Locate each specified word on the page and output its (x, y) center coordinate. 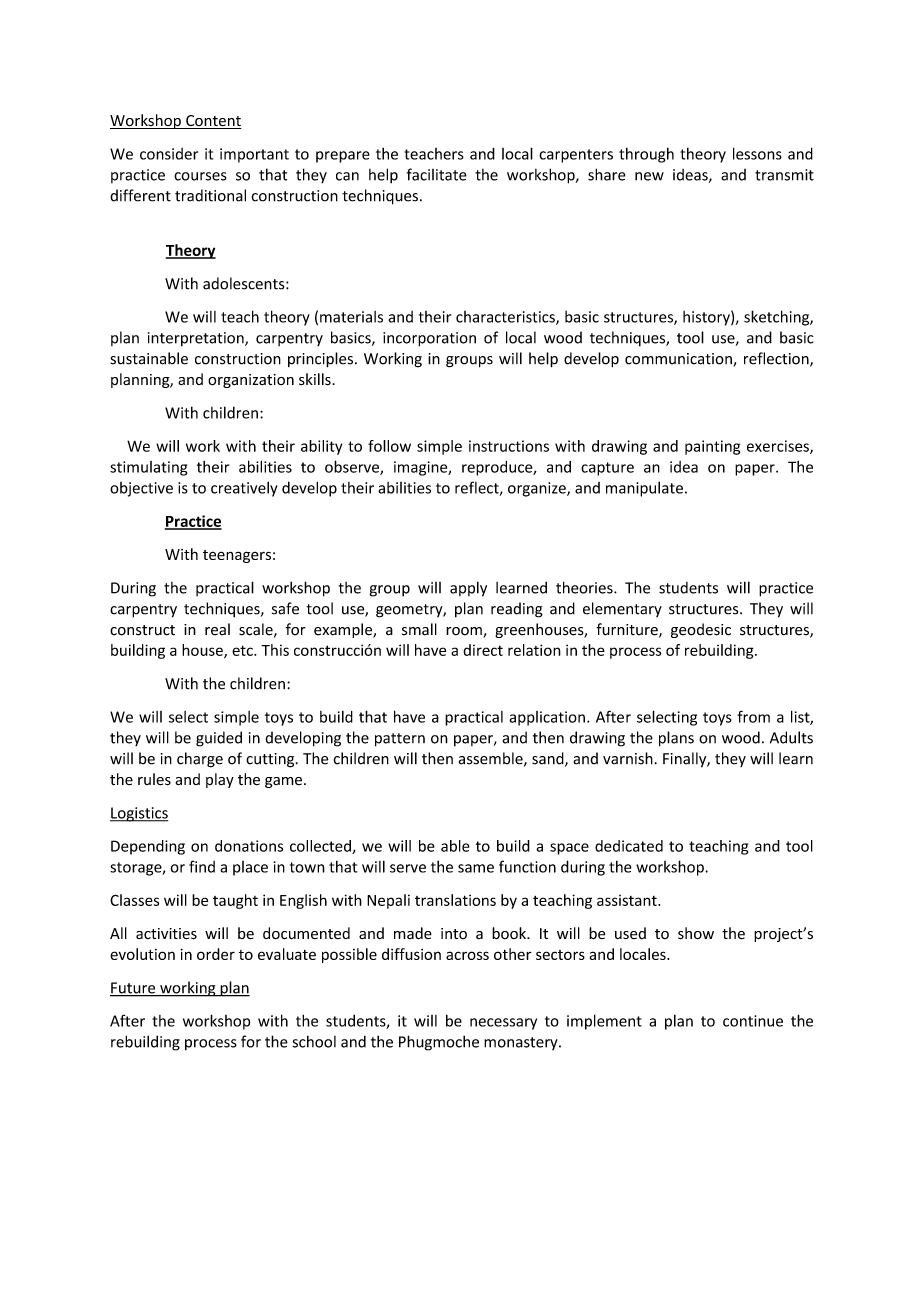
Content (213, 122)
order (216, 954)
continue (753, 1021)
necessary (503, 1024)
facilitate (437, 174)
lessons (757, 153)
